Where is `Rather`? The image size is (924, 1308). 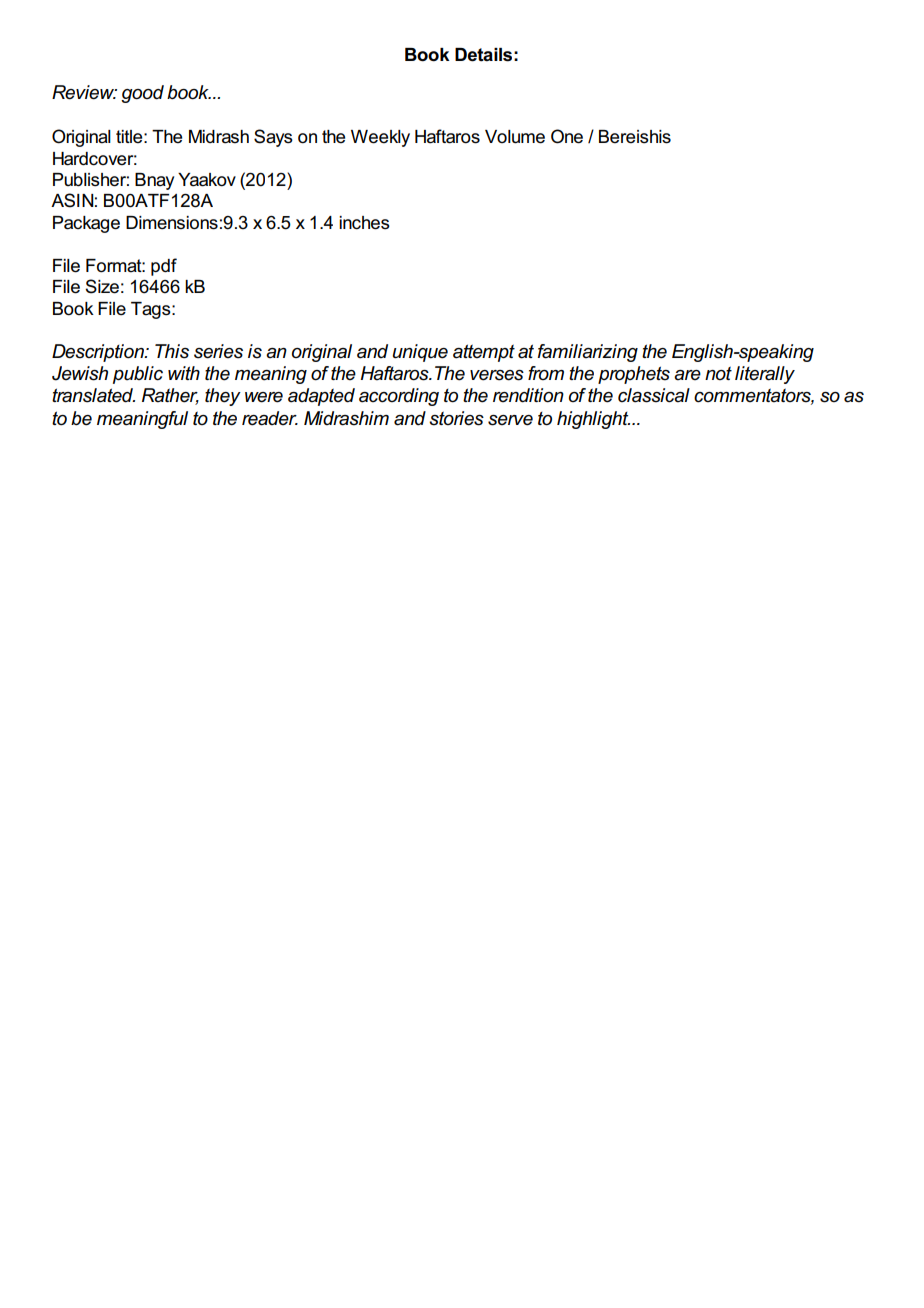 Rather is located at coordinates (170, 396).
